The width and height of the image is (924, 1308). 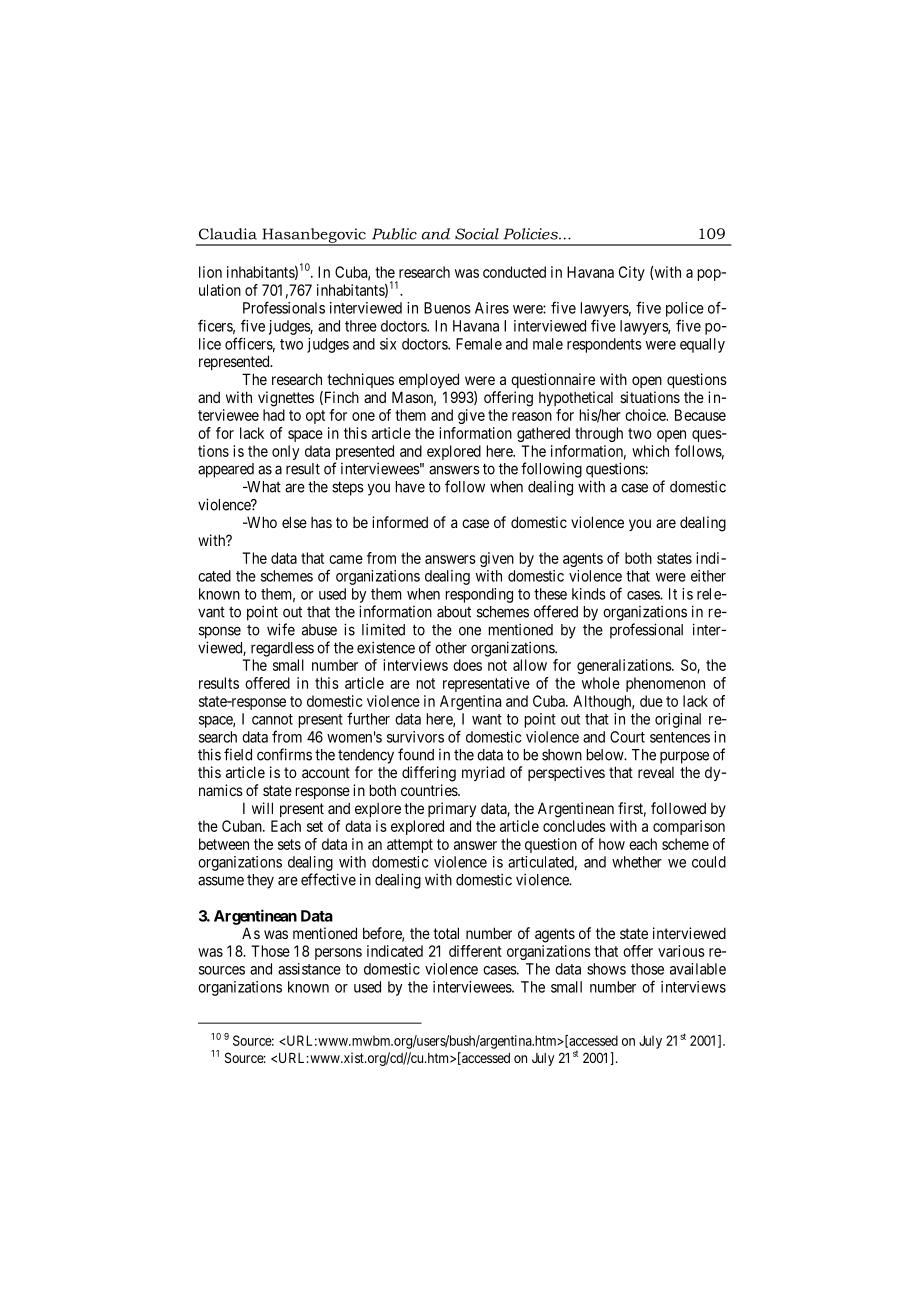 I want to click on City, so click(x=632, y=273).
